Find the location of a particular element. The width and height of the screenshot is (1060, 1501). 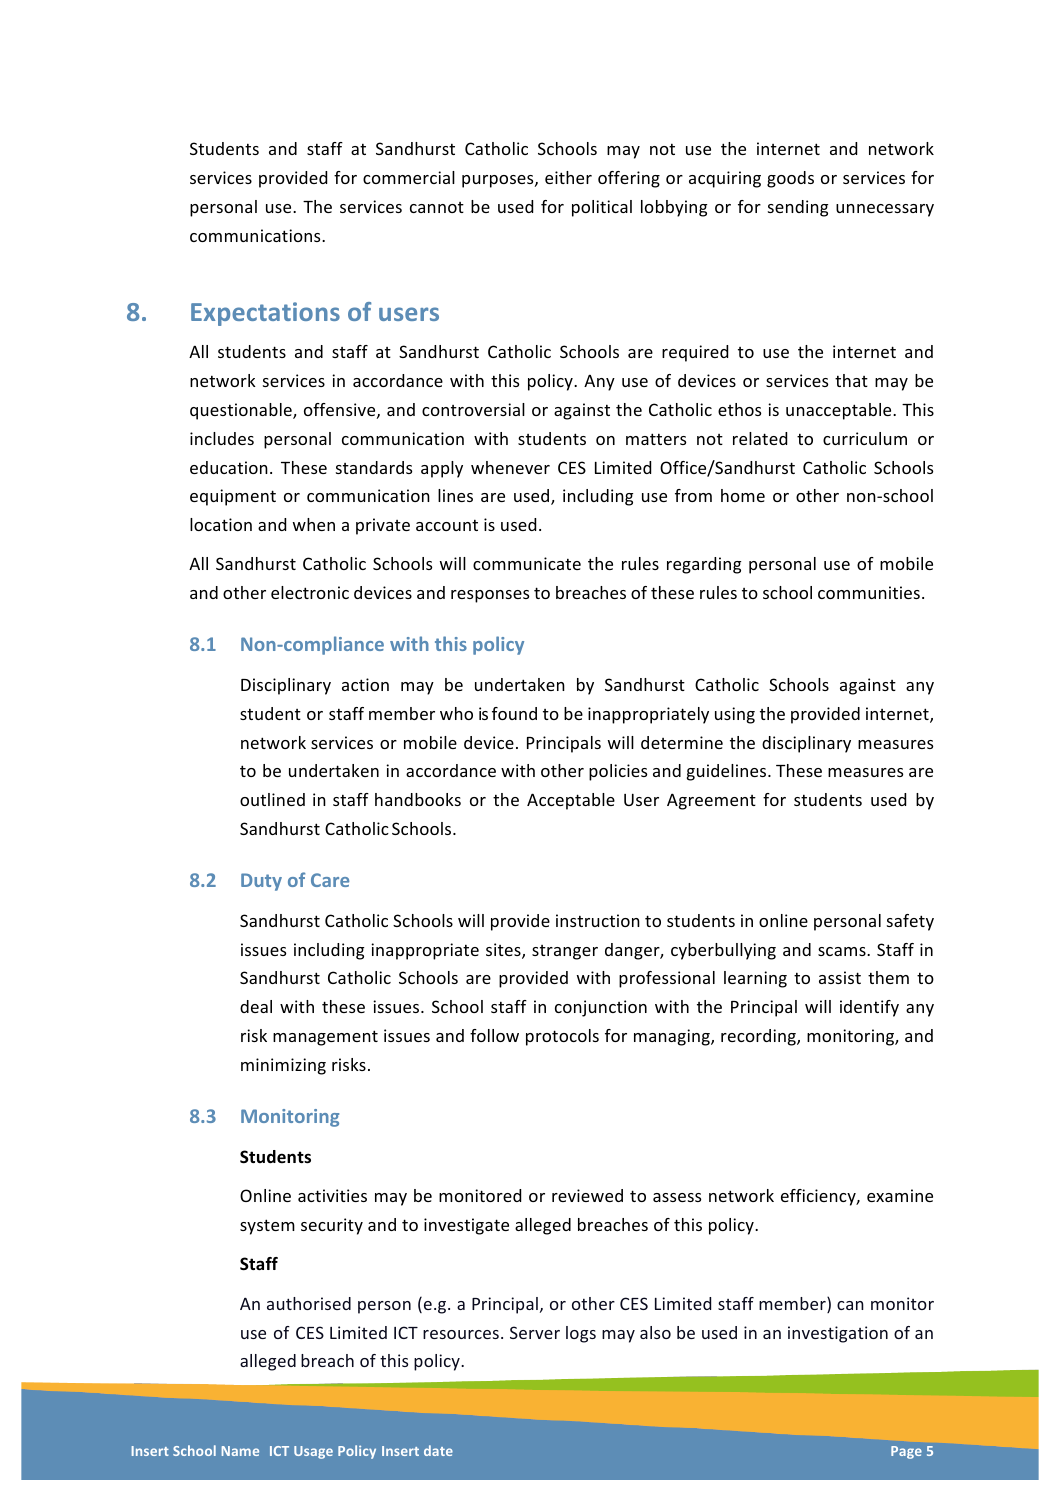

management is located at coordinates (325, 1038).
